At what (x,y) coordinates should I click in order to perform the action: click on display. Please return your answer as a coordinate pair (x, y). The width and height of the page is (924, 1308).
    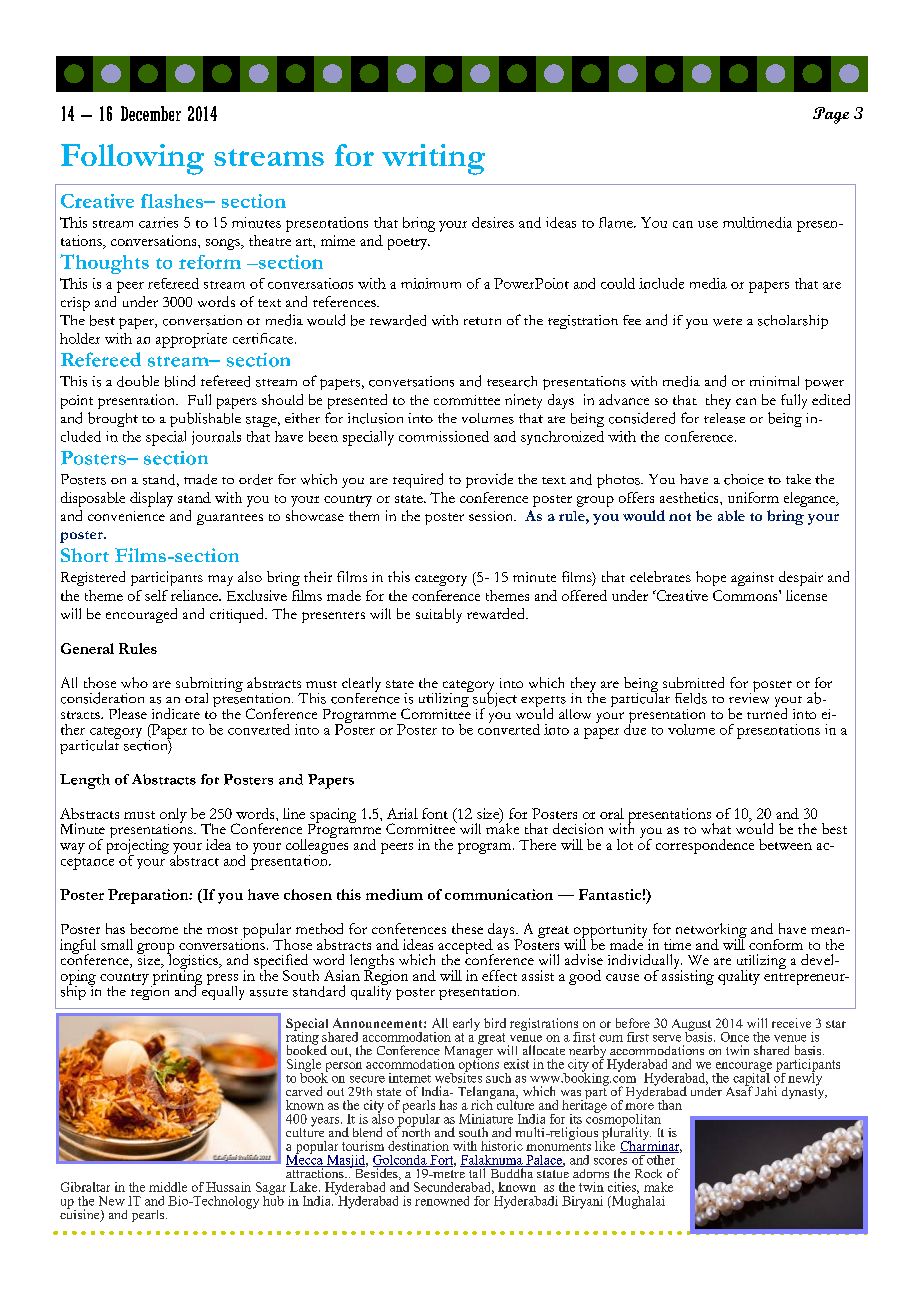
    Looking at the image, I should click on (151, 499).
